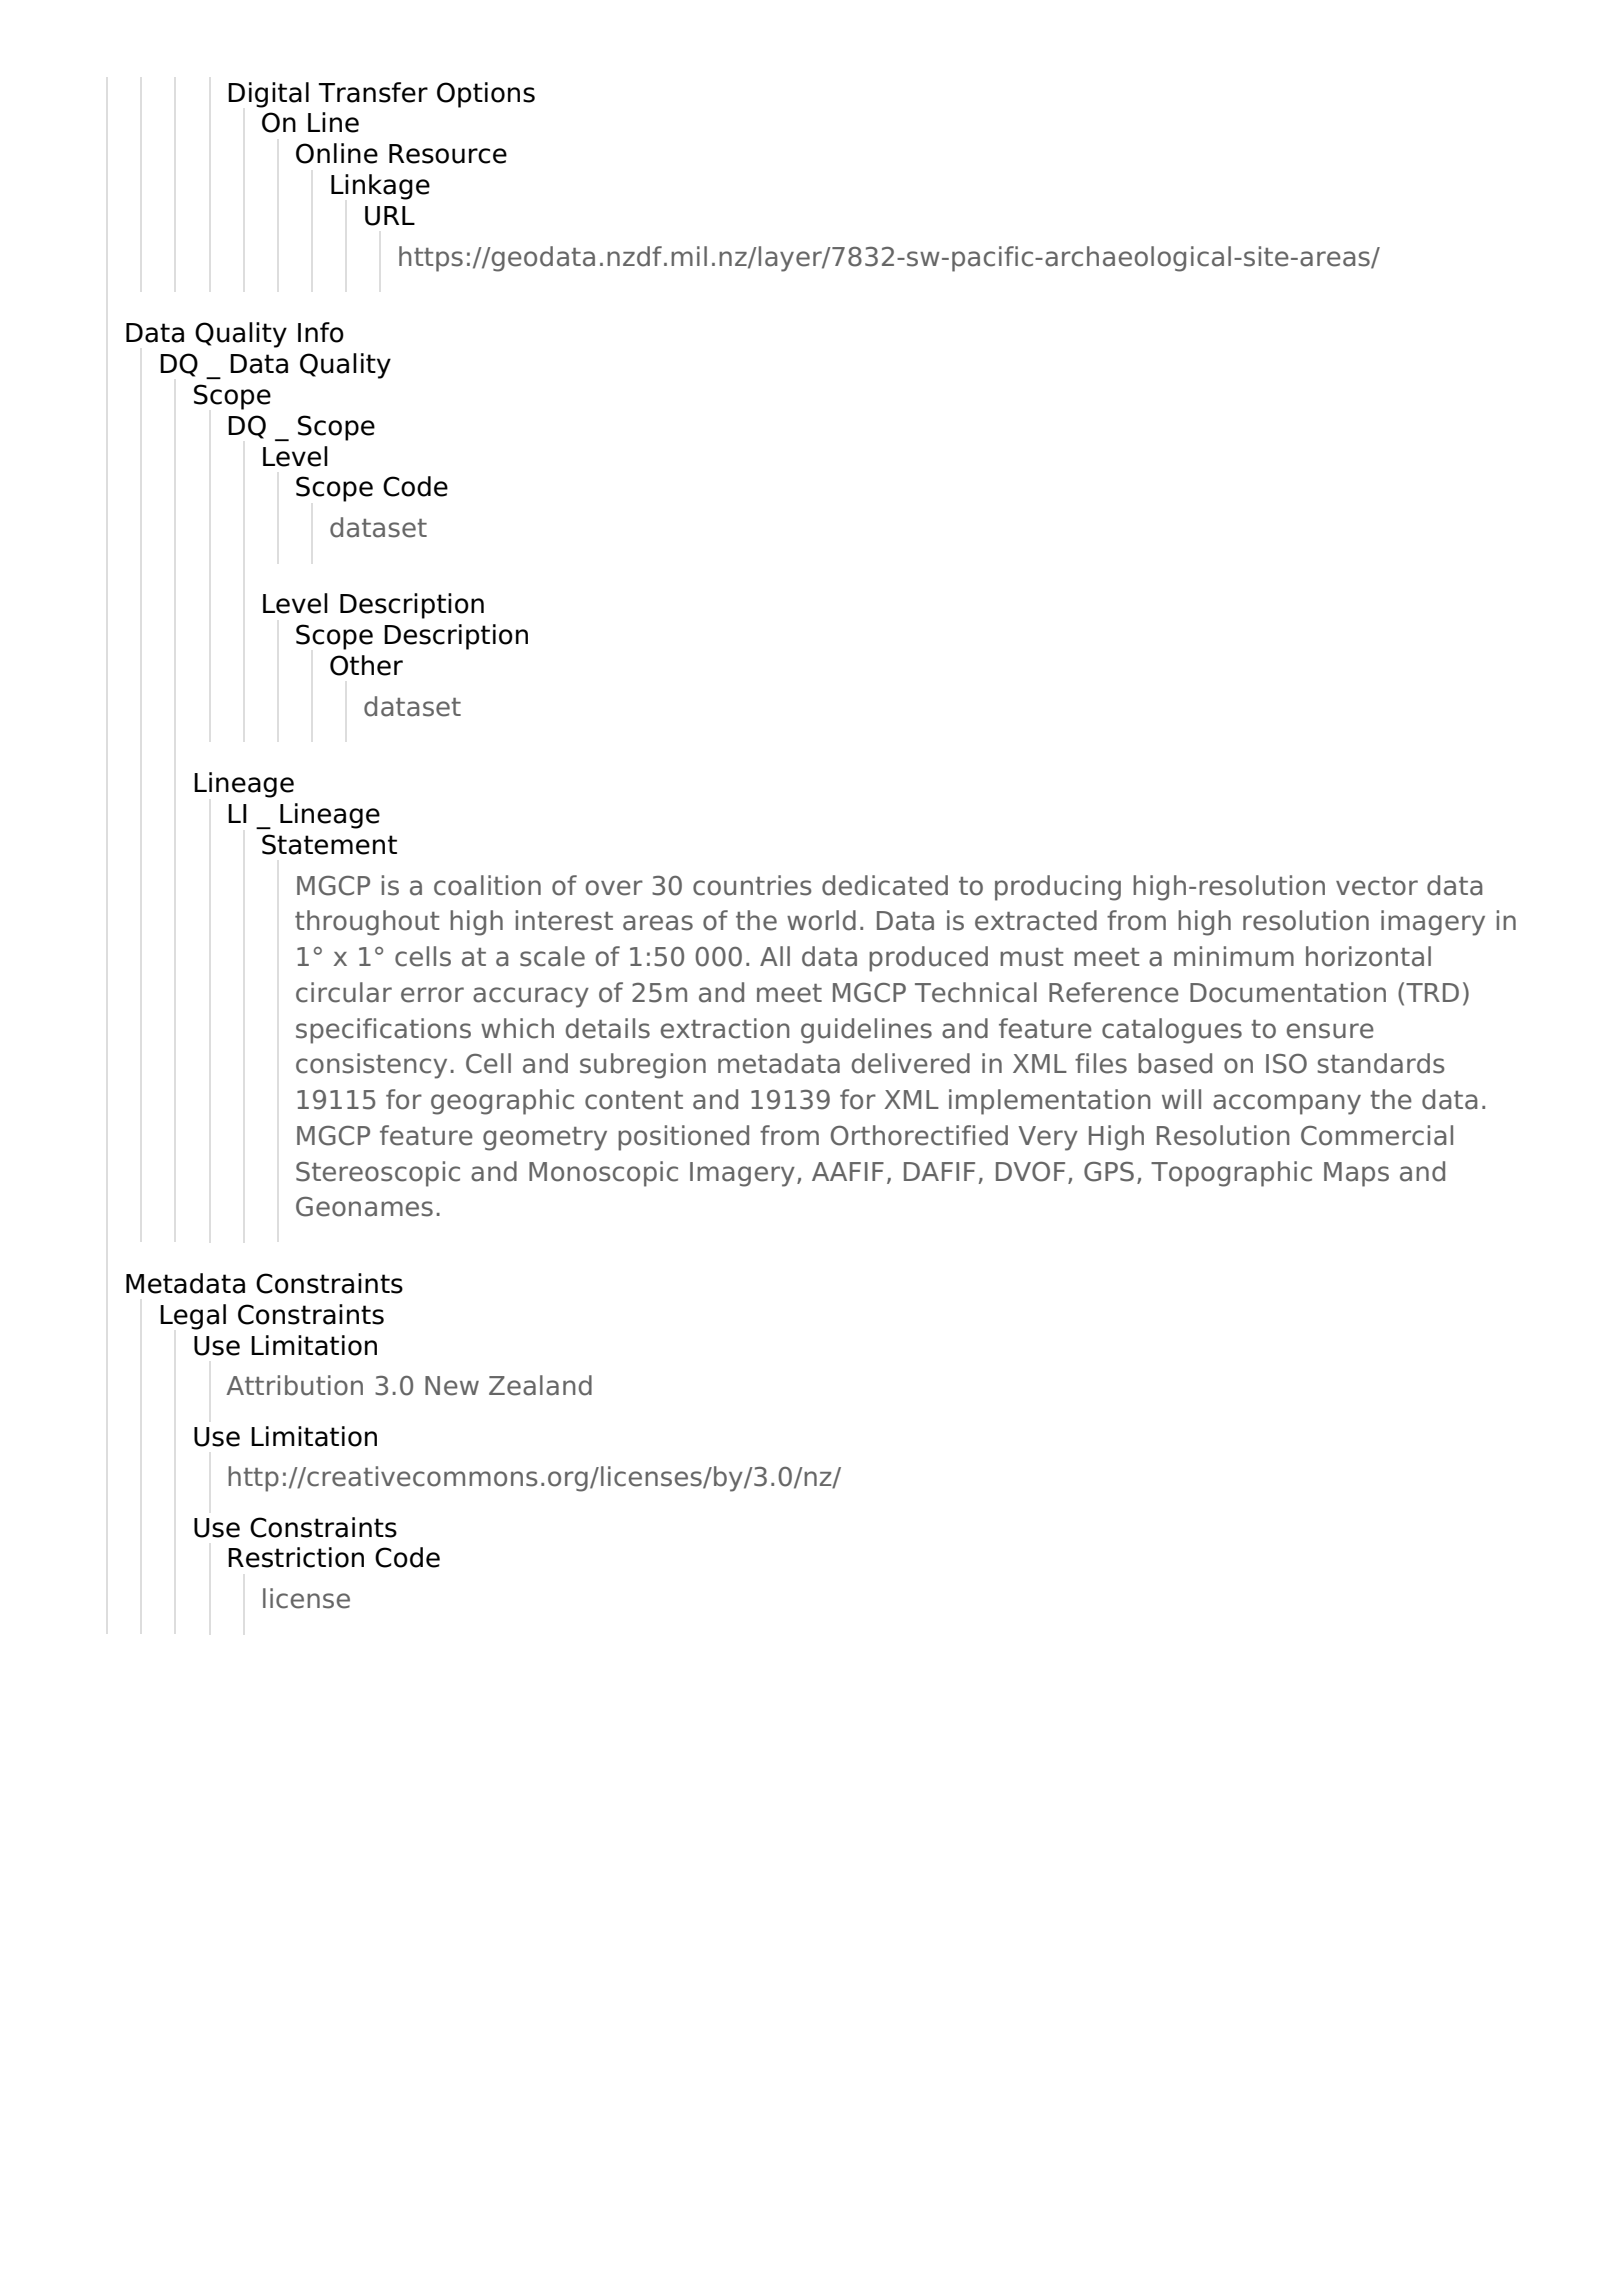  I want to click on countries, so click(752, 885).
